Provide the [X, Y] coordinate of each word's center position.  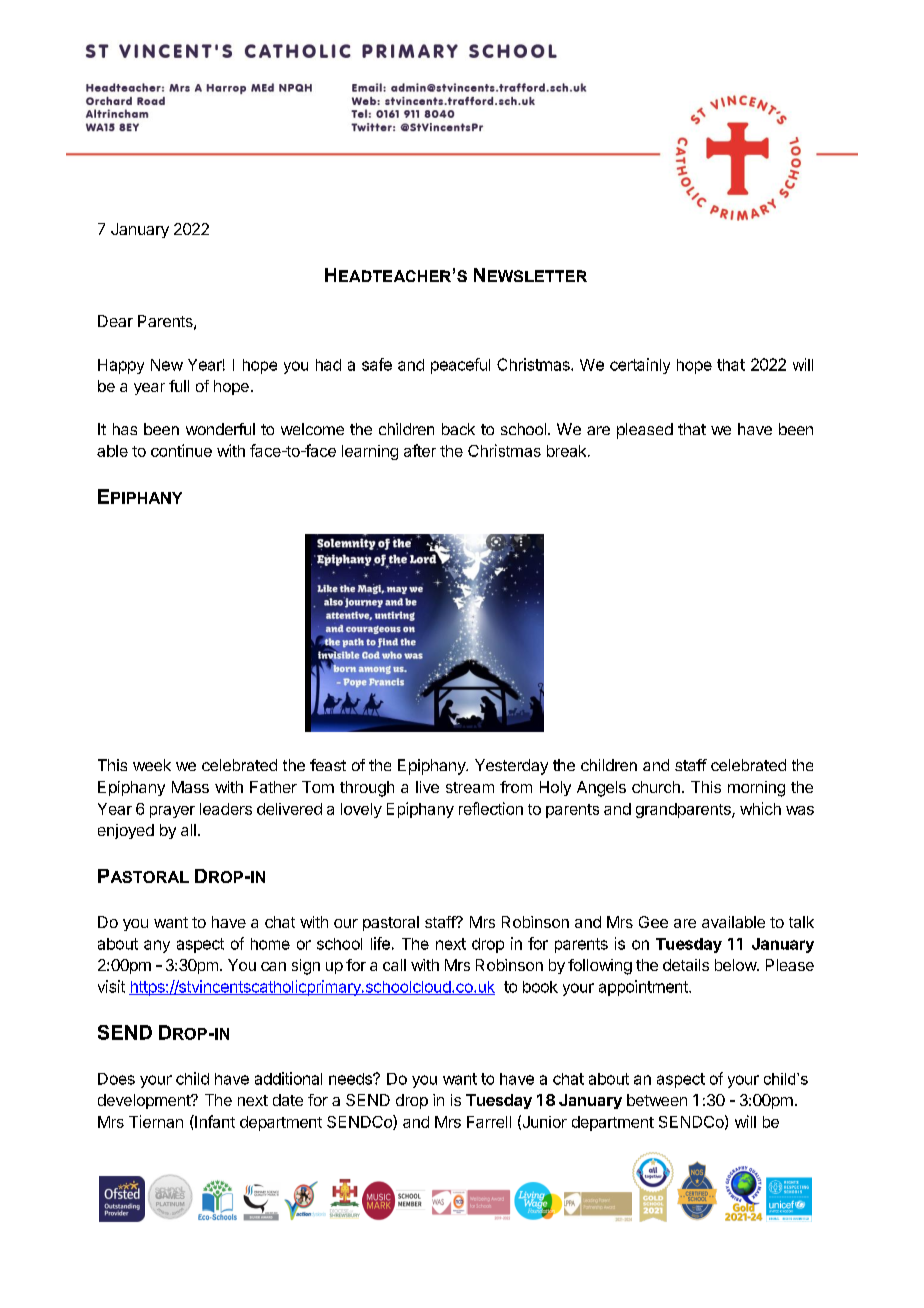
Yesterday [511, 767]
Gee [653, 922]
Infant [214, 1121]
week [152, 765]
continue [181, 450]
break [568, 451]
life [380, 943]
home [270, 944]
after [420, 450]
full [179, 386]
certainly [640, 366]
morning [756, 789]
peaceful [460, 366]
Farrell [489, 1122]
